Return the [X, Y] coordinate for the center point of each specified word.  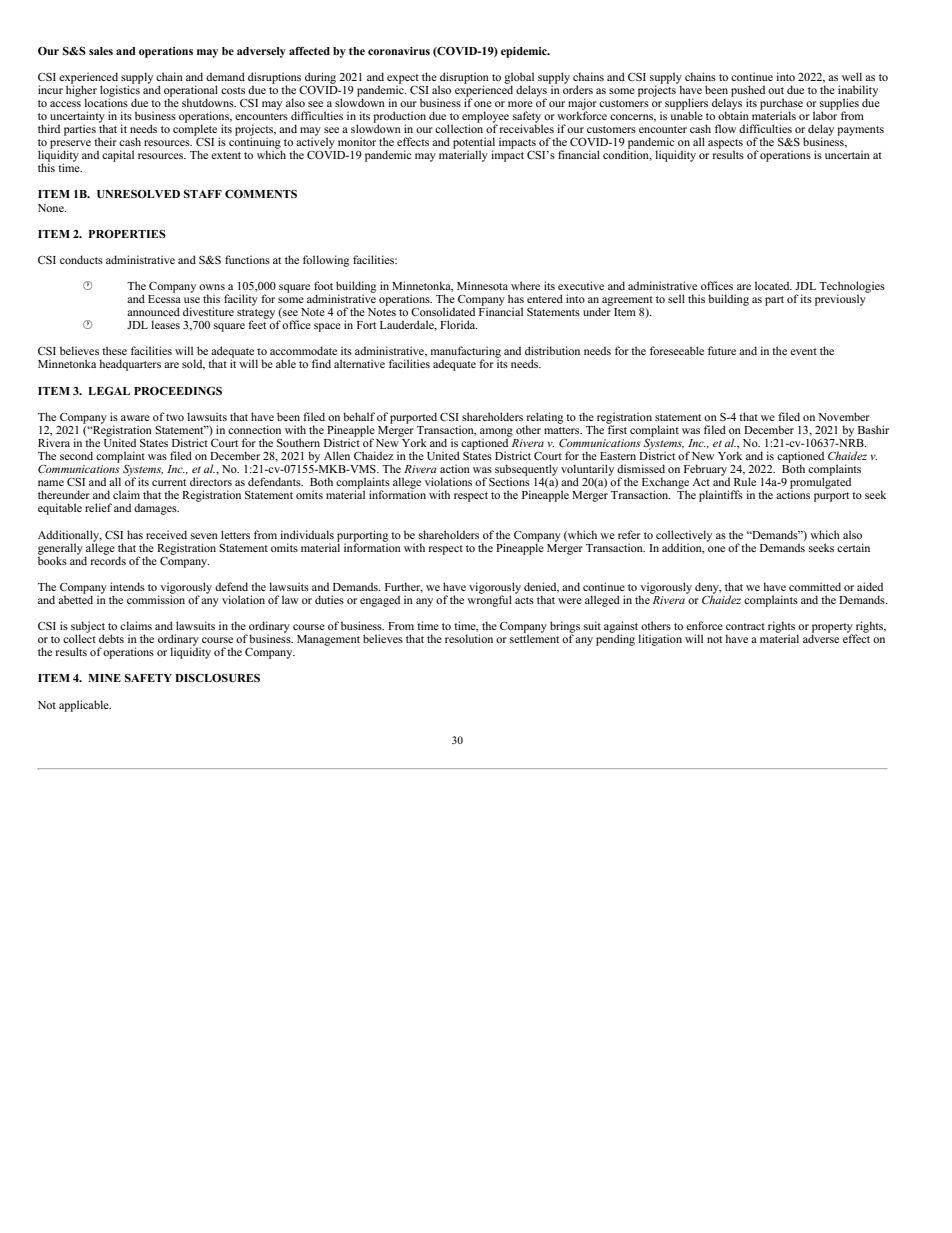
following [326, 261]
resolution [469, 638]
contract [745, 626]
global [519, 79]
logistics [120, 91]
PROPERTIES [127, 234]
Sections [509, 480]
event [803, 351]
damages [156, 509]
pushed [748, 92]
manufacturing [466, 353]
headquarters [130, 365]
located [773, 285]
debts [111, 638]
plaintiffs [721, 496]
